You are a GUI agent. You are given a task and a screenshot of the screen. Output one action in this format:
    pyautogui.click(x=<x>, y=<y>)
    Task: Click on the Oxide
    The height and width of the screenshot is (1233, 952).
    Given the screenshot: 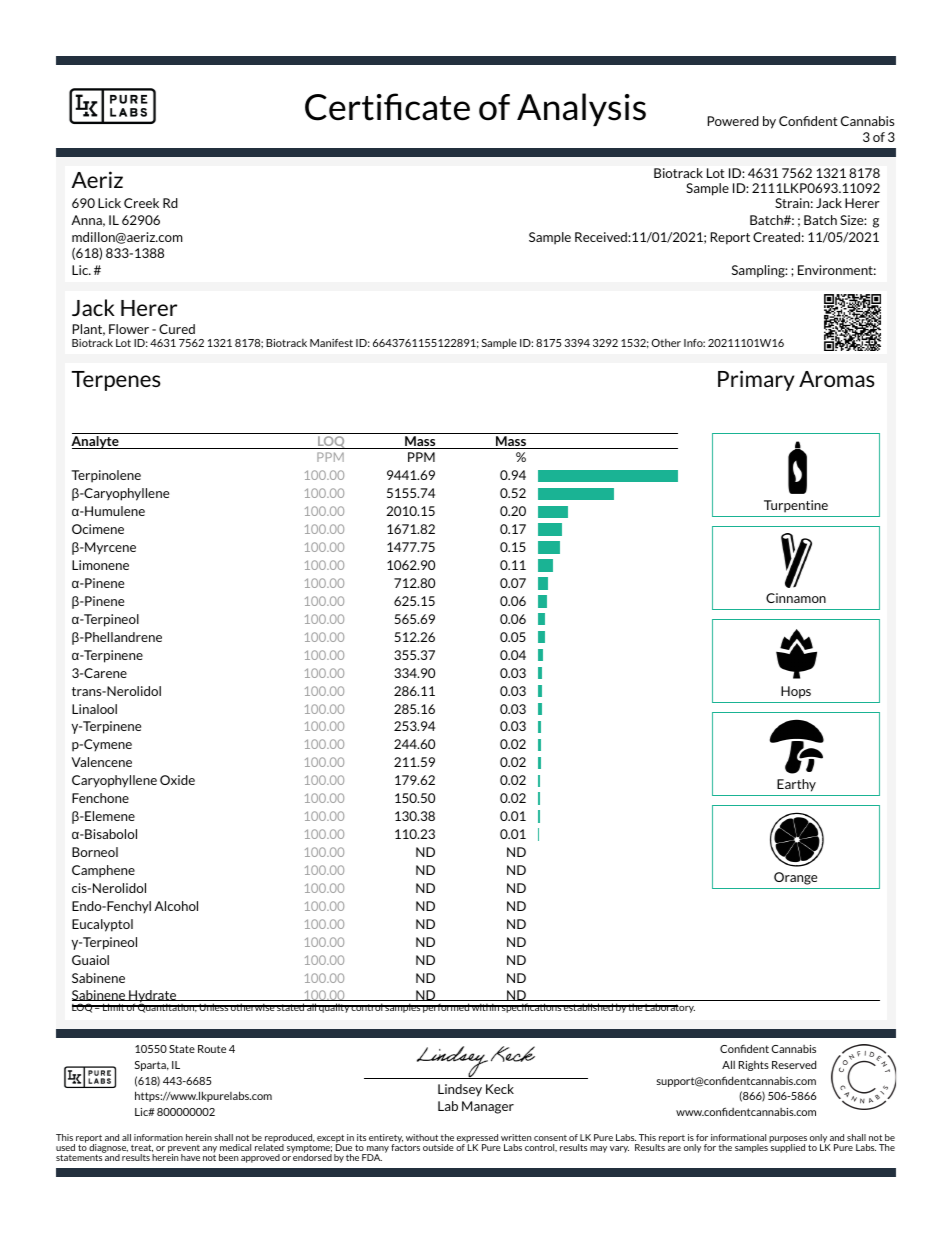 What is the action you would take?
    pyautogui.click(x=177, y=780)
